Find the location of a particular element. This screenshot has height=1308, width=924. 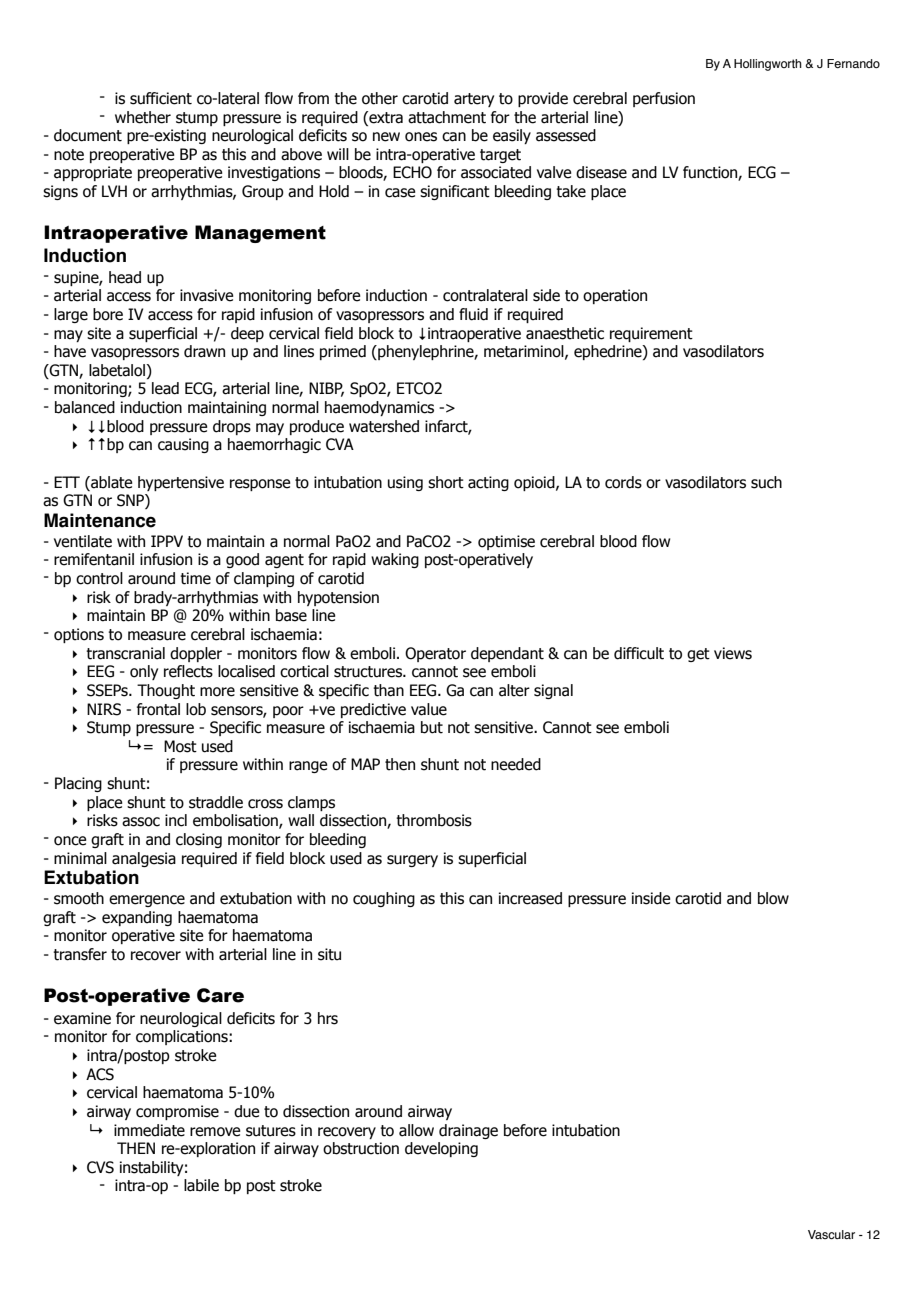

such is located at coordinates (766, 482).
